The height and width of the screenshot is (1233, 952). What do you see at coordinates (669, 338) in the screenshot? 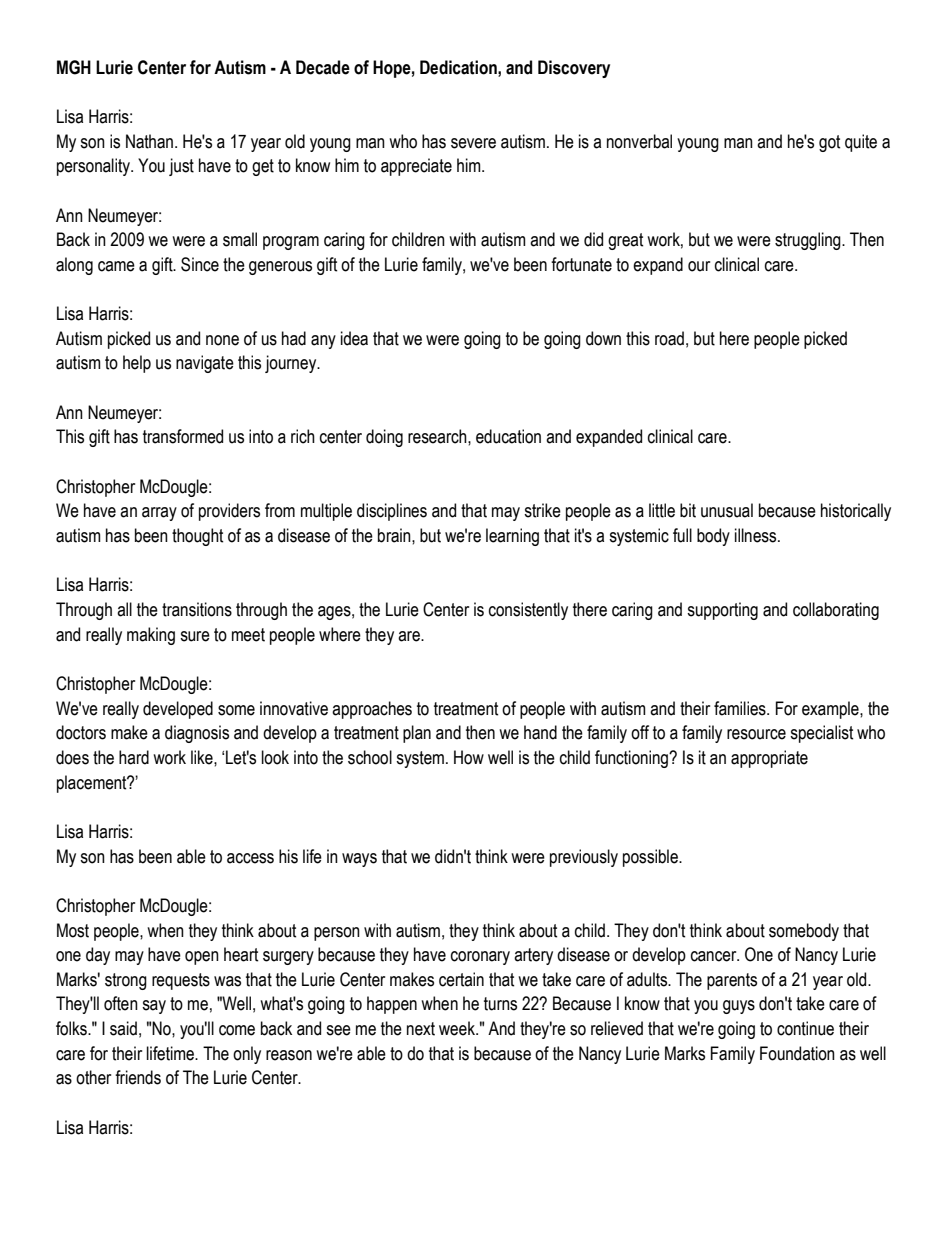
I see `road` at bounding box center [669, 338].
